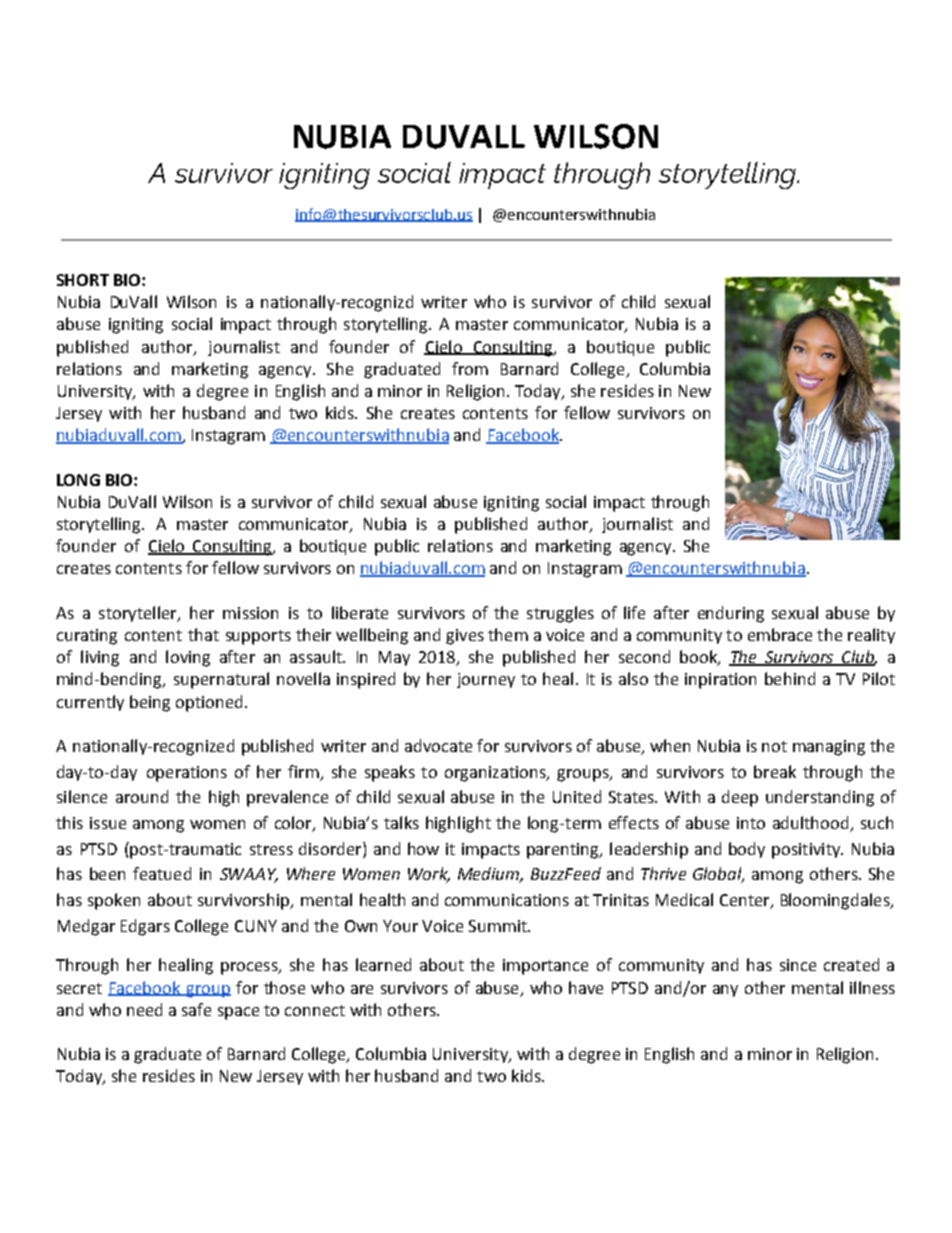  What do you see at coordinates (780, 634) in the screenshot?
I see `embrace` at bounding box center [780, 634].
